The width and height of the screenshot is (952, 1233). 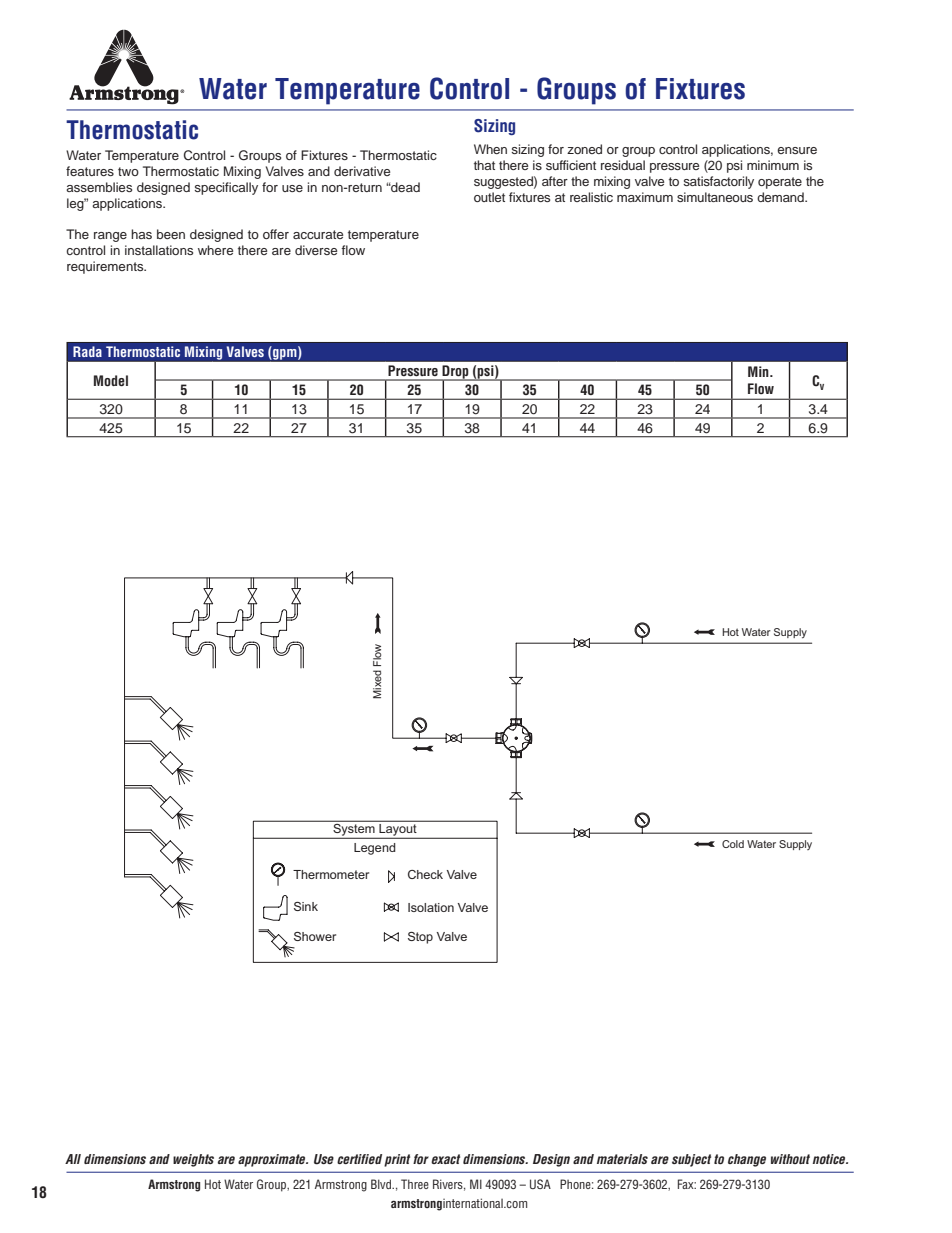 What do you see at coordinates (733, 844) in the screenshot?
I see `Cold` at bounding box center [733, 844].
